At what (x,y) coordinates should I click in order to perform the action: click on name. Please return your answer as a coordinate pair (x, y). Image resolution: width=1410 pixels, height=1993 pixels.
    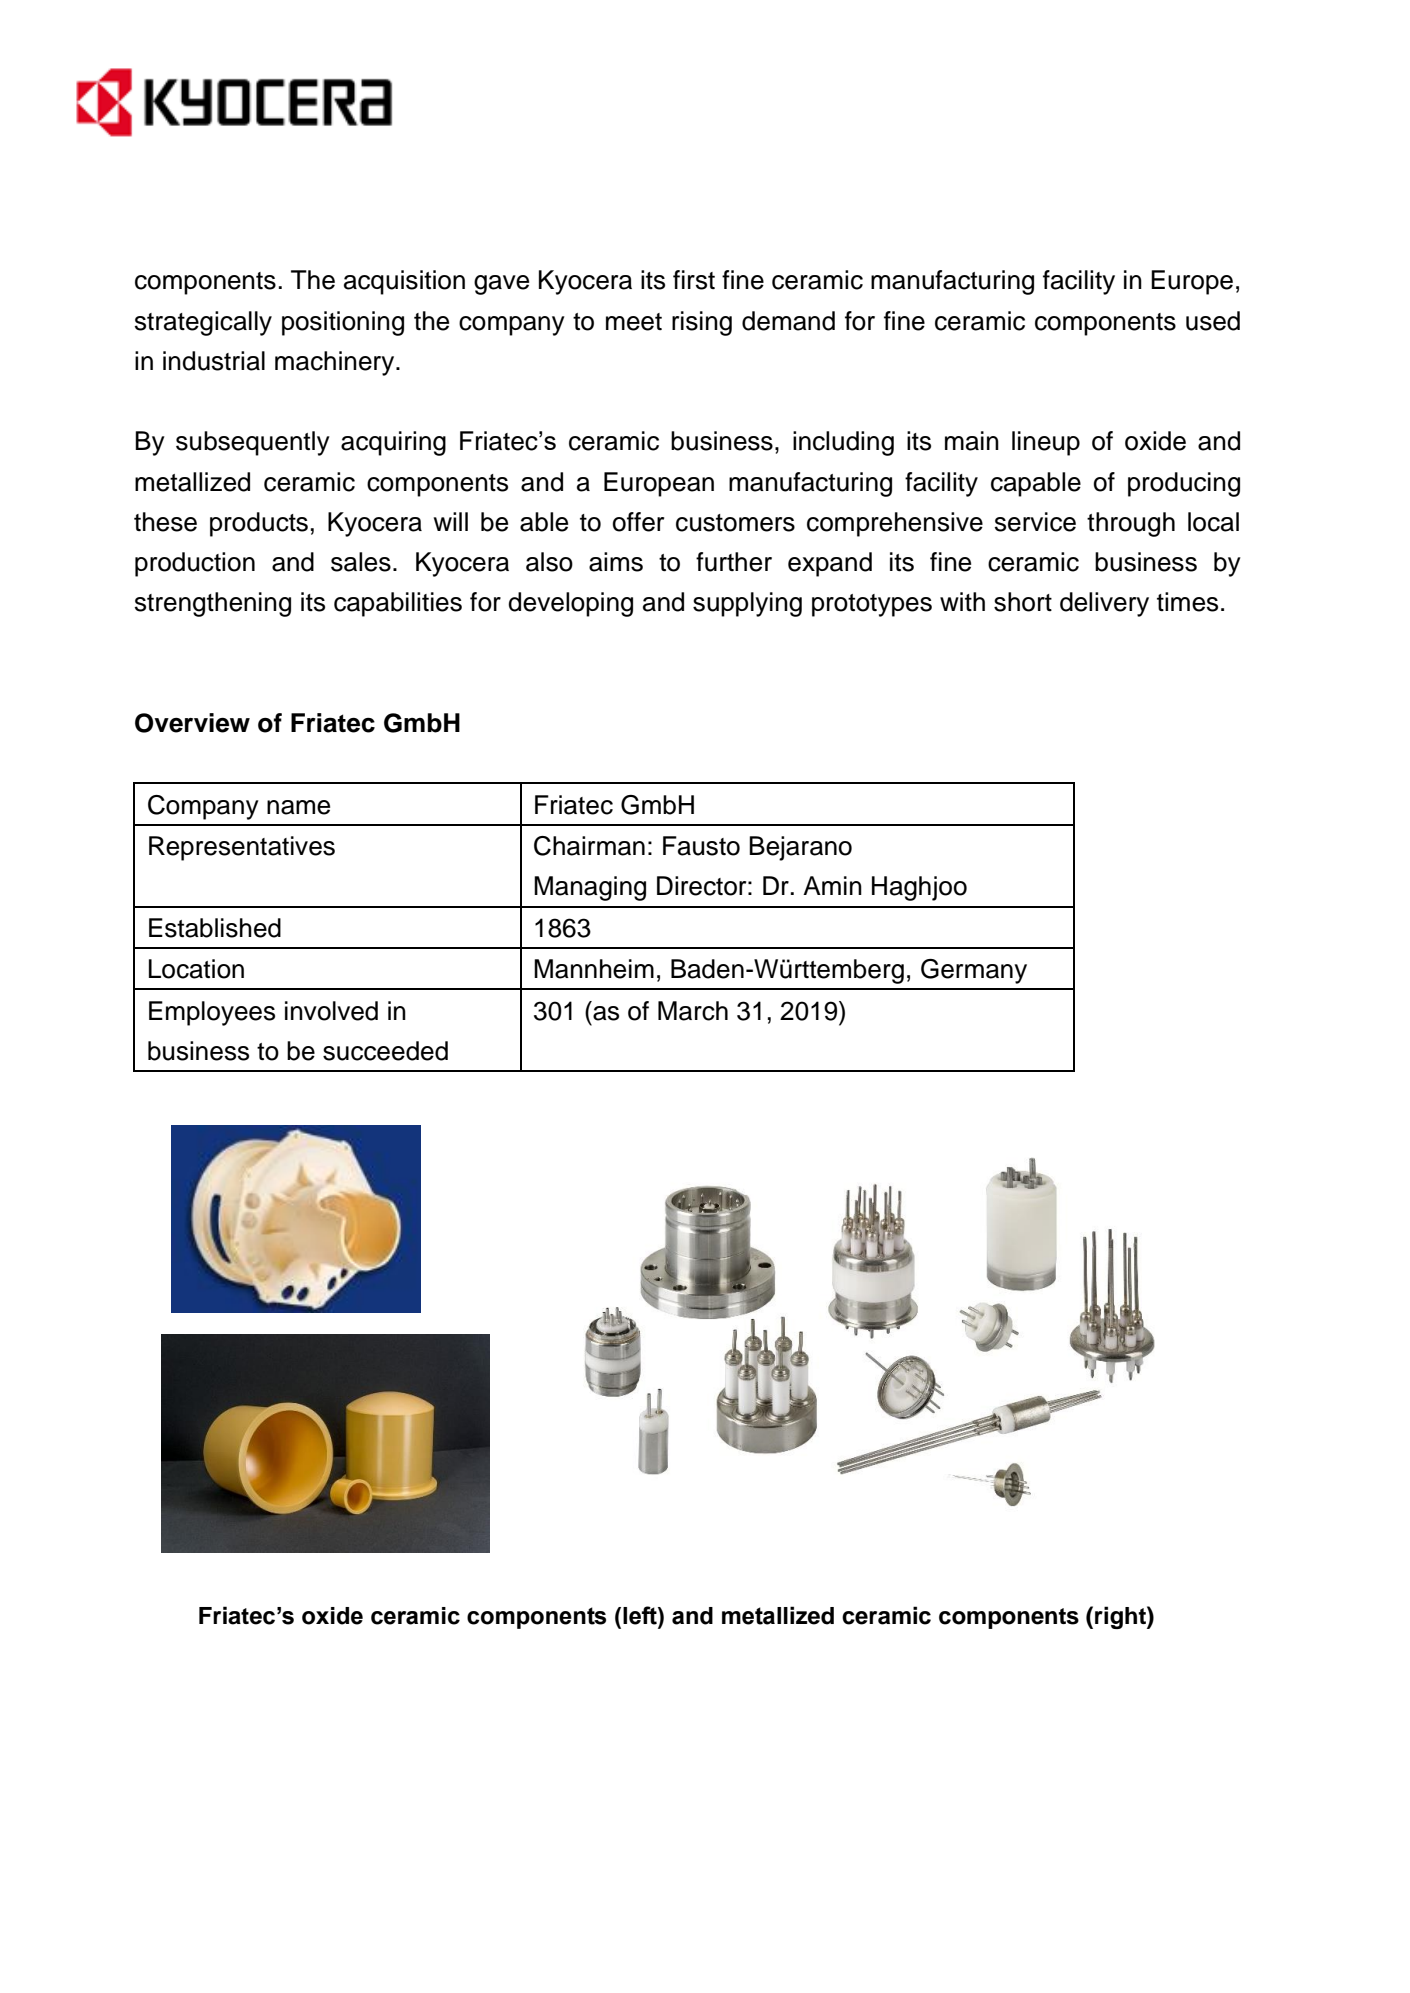
    Looking at the image, I should click on (298, 807).
